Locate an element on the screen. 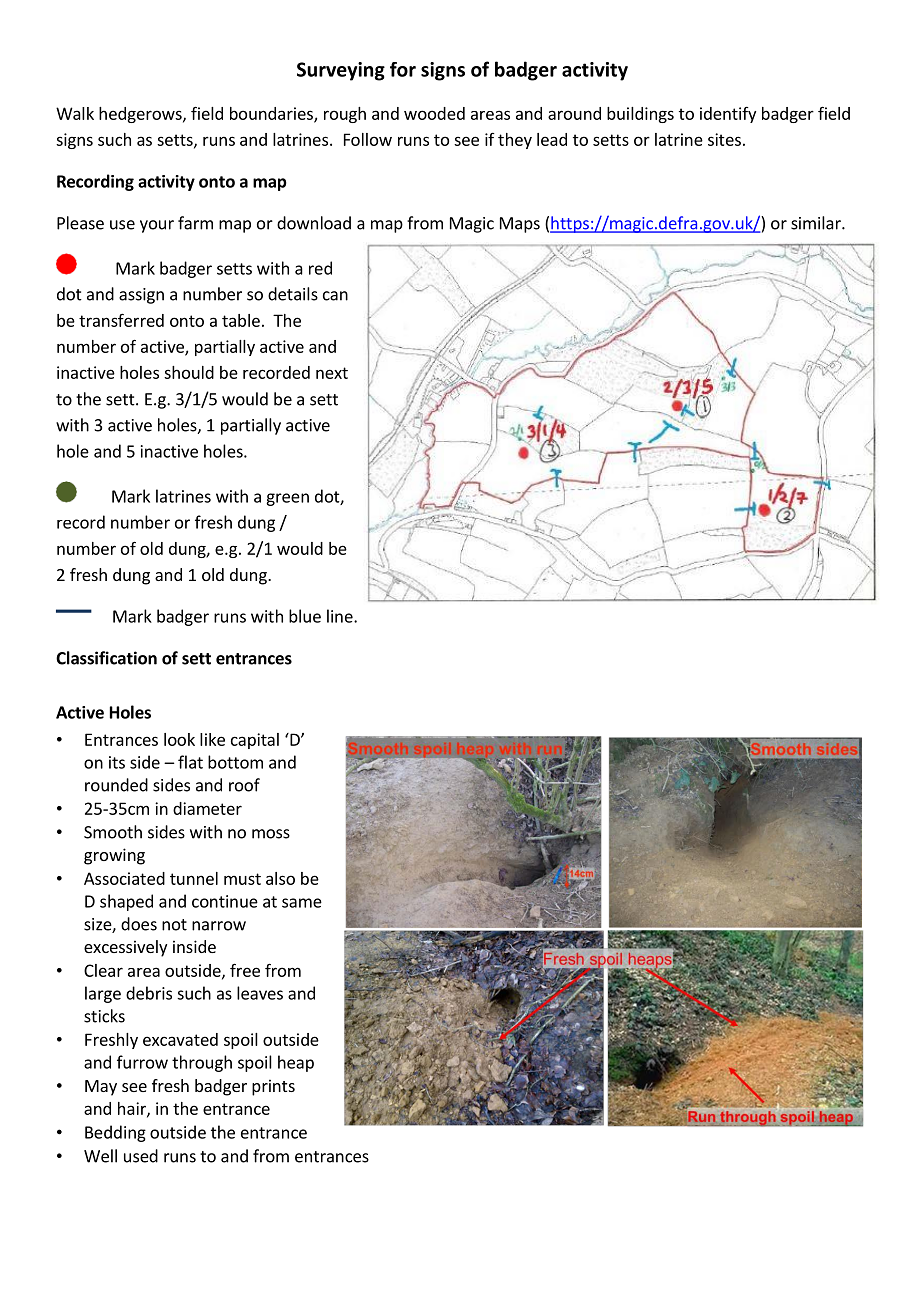  heap is located at coordinates (296, 1063).
